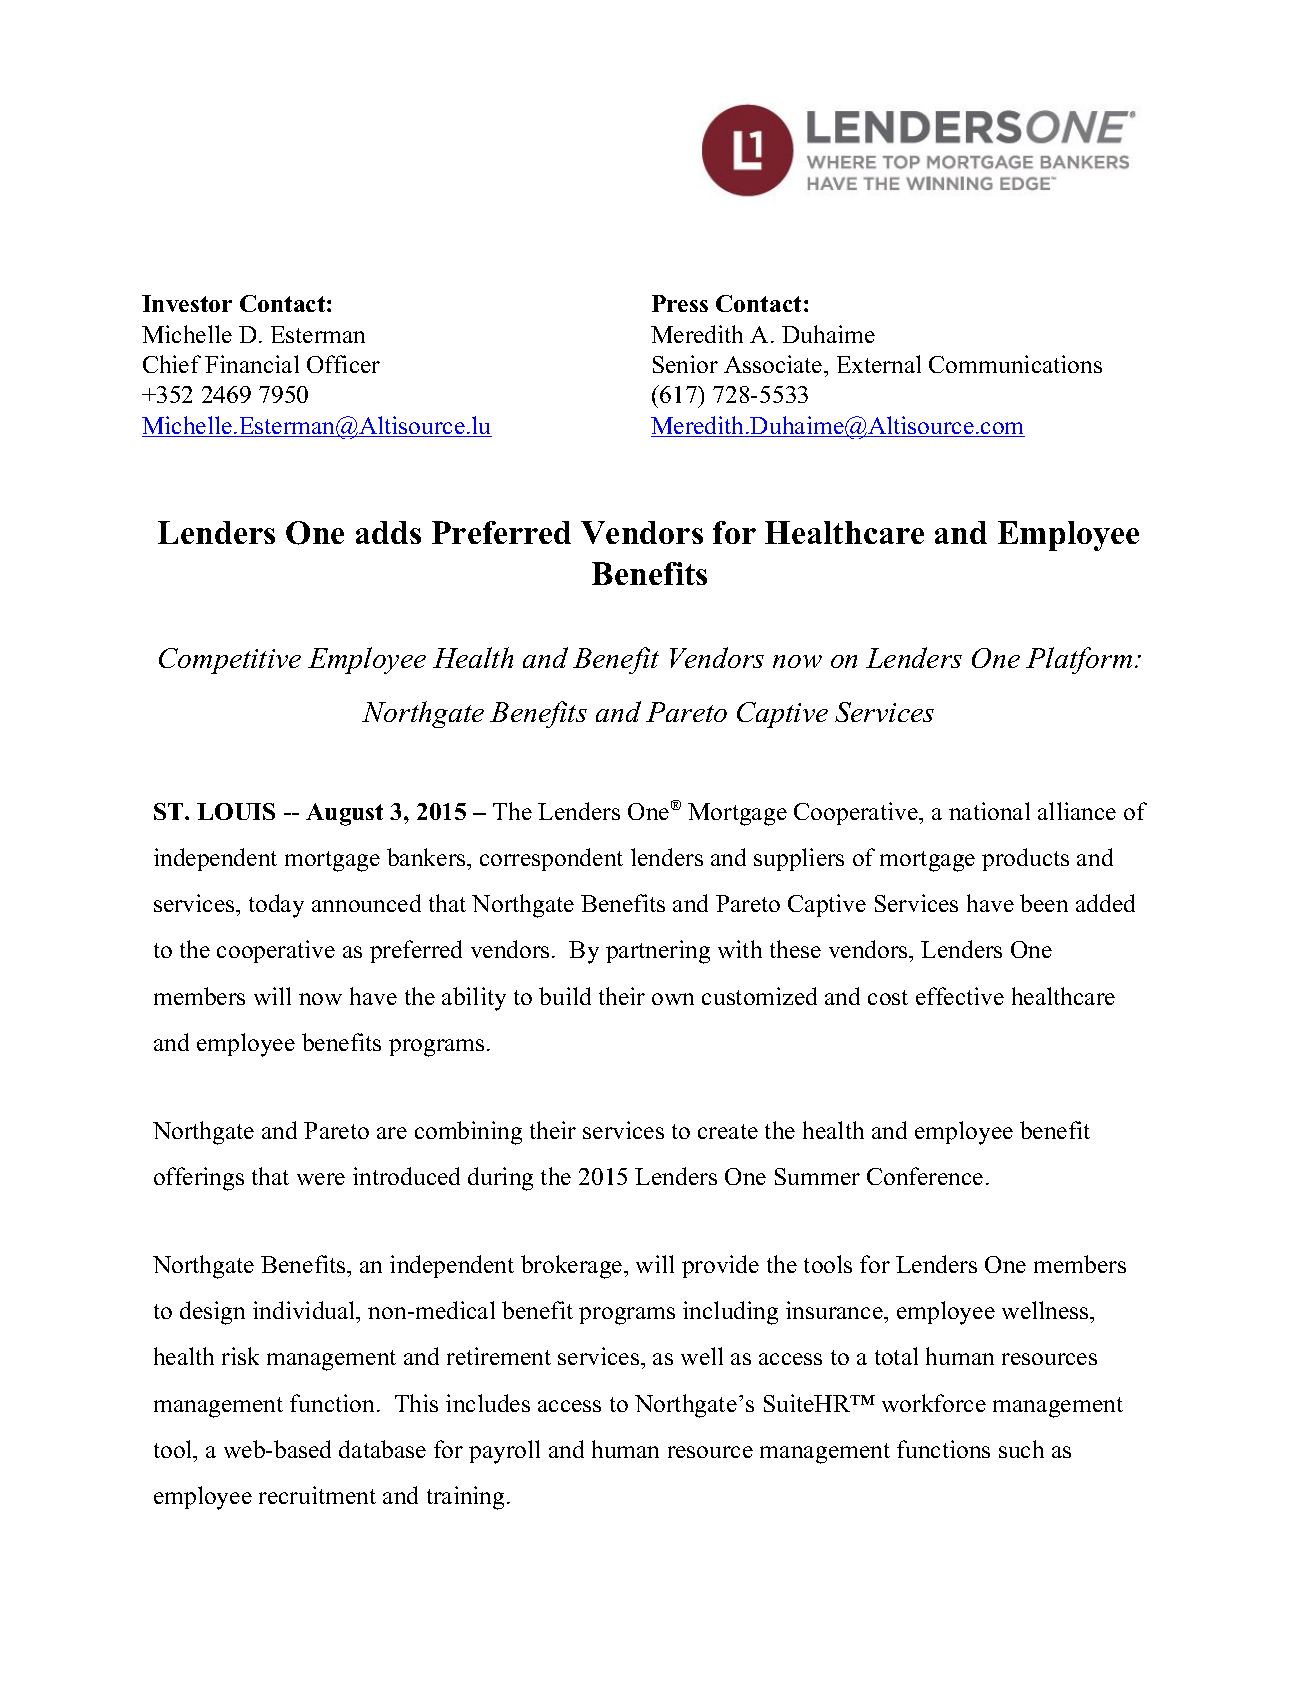 The height and width of the document is (1685, 1302). Describe the element at coordinates (1044, 903) in the document. I see `been` at that location.
